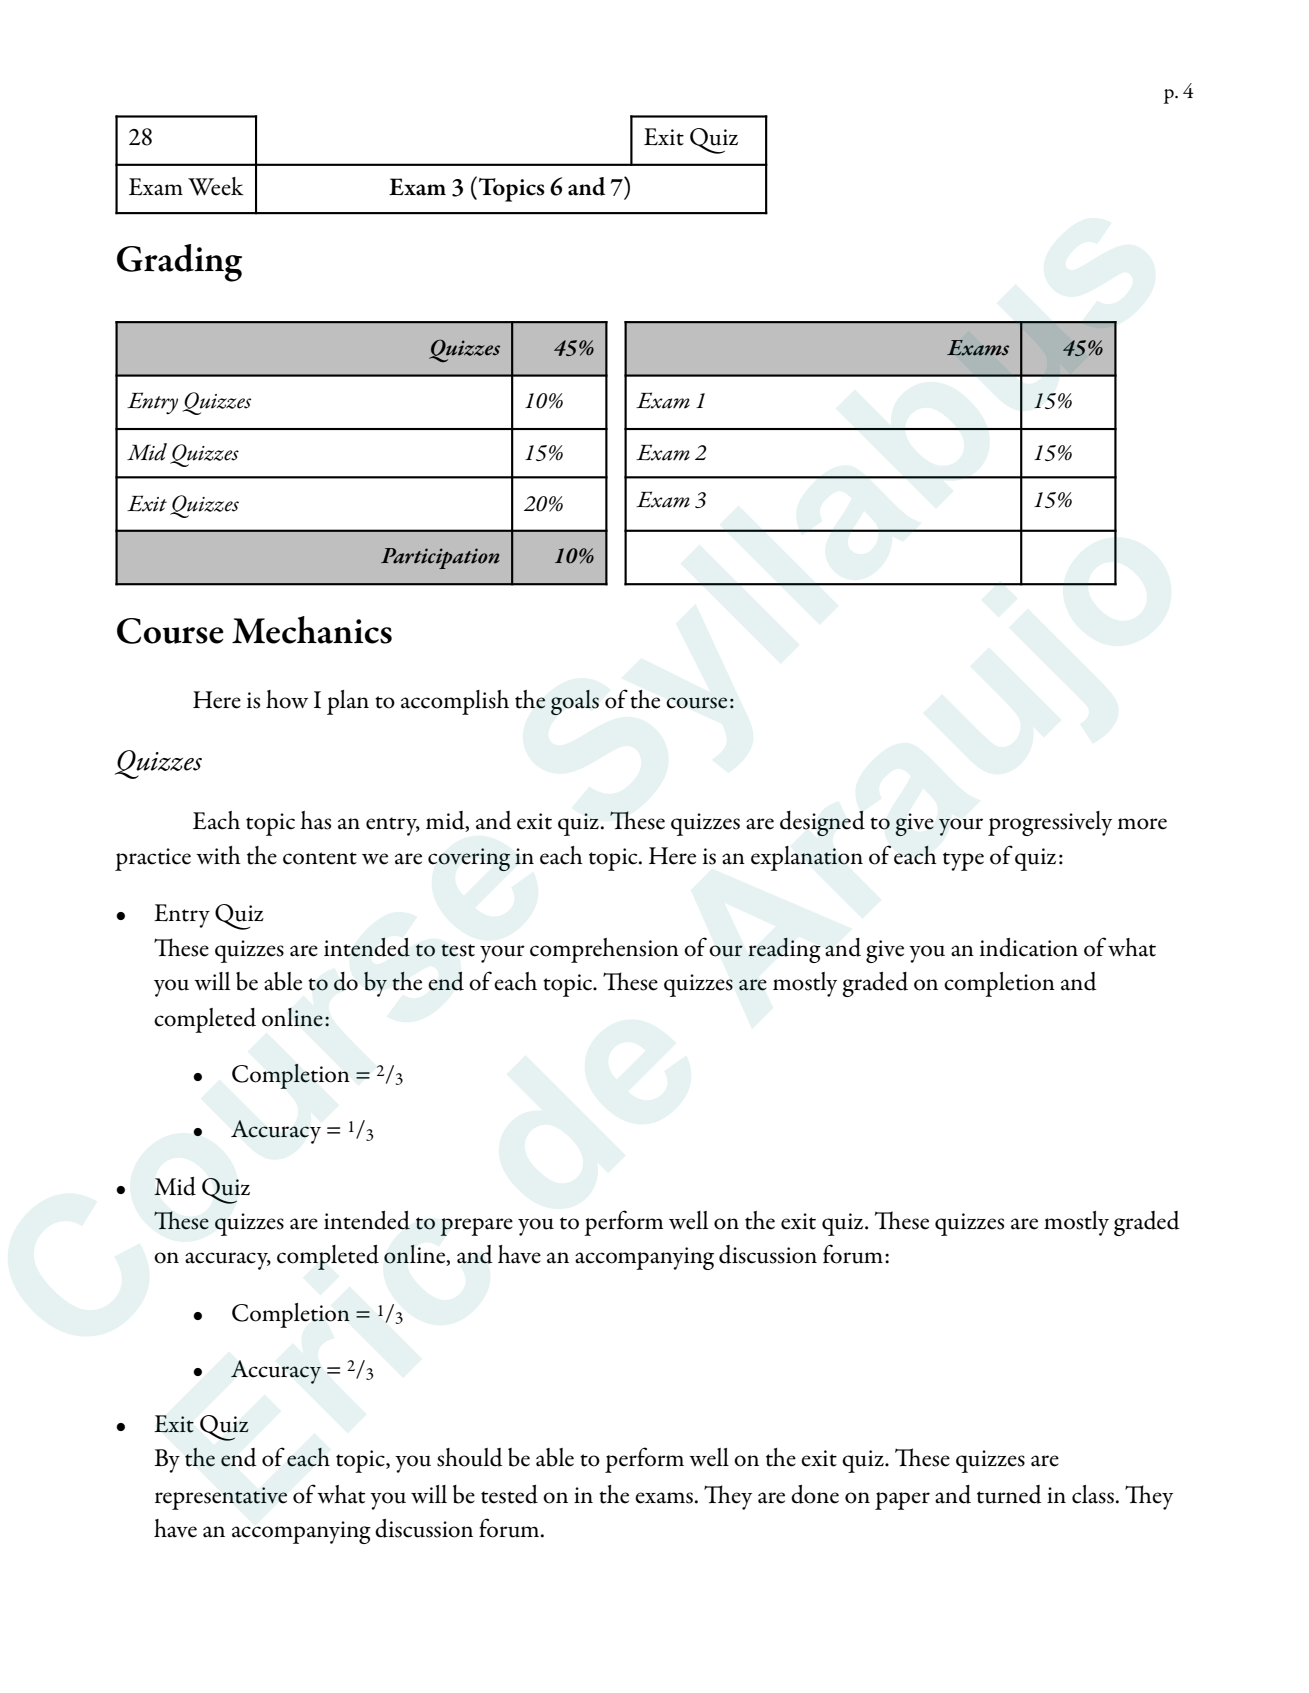  What do you see at coordinates (320, 858) in the page?
I see `content` at bounding box center [320, 858].
